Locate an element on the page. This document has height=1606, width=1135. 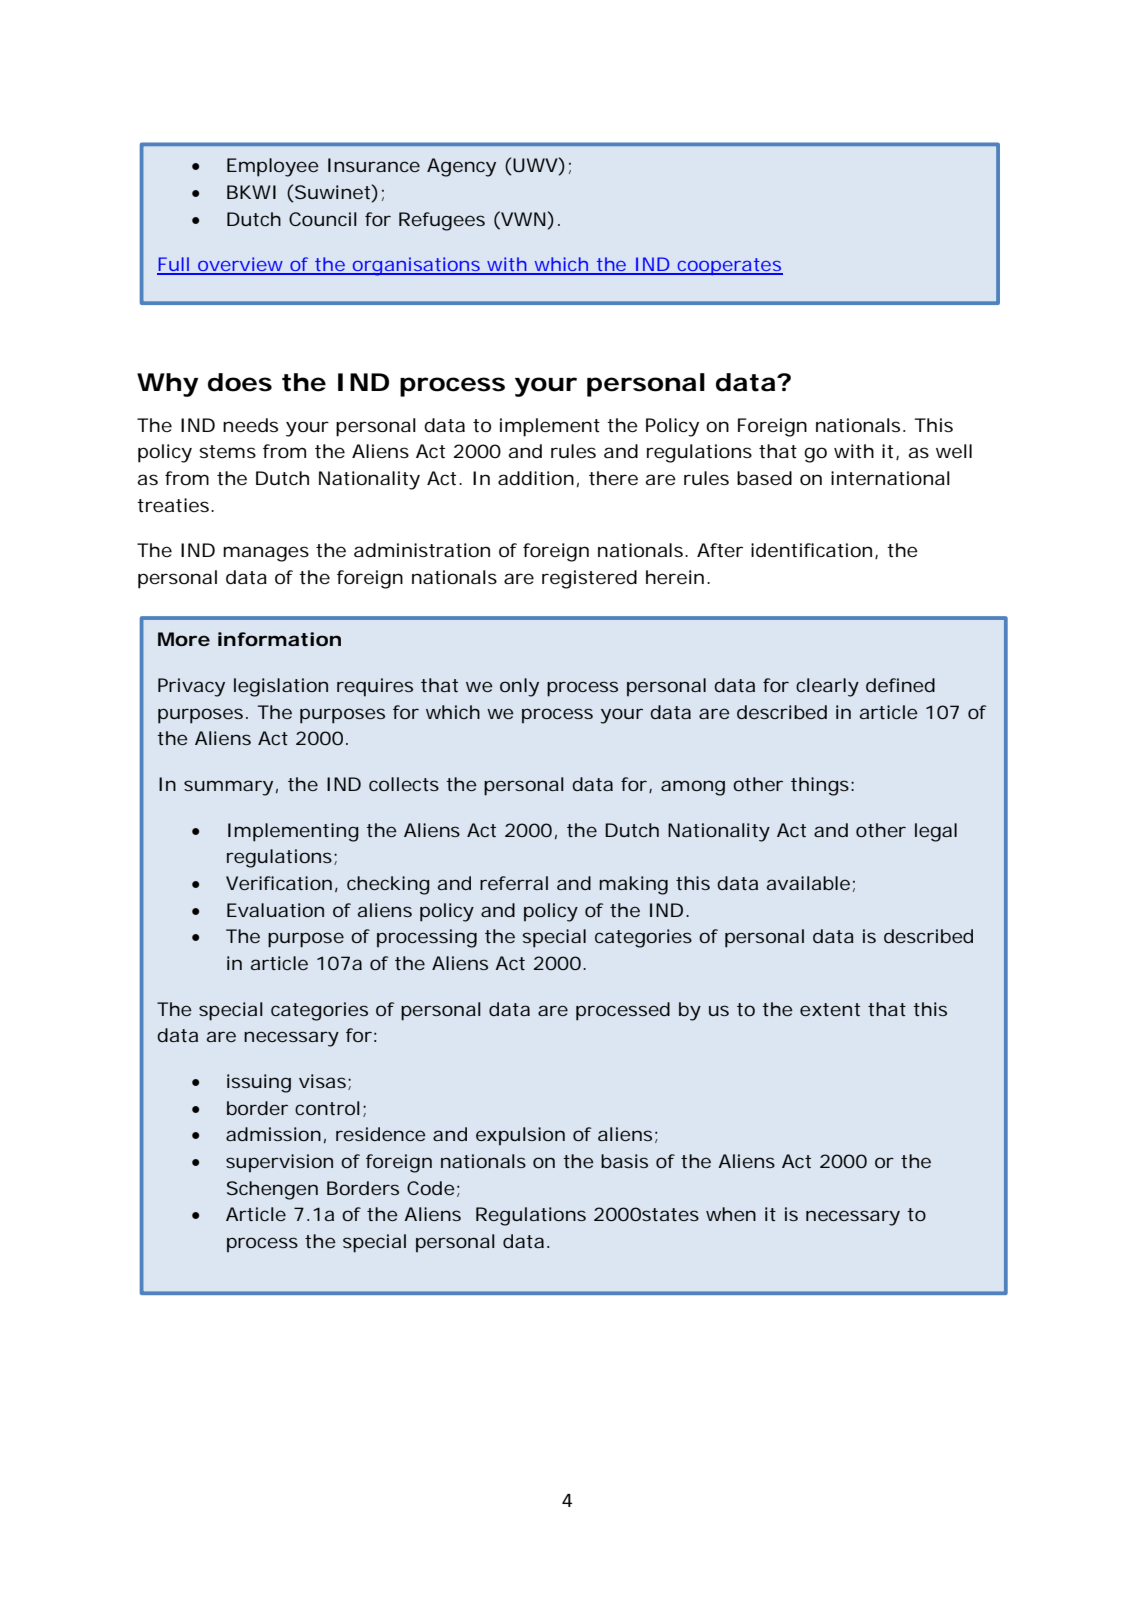
only is located at coordinates (519, 687).
